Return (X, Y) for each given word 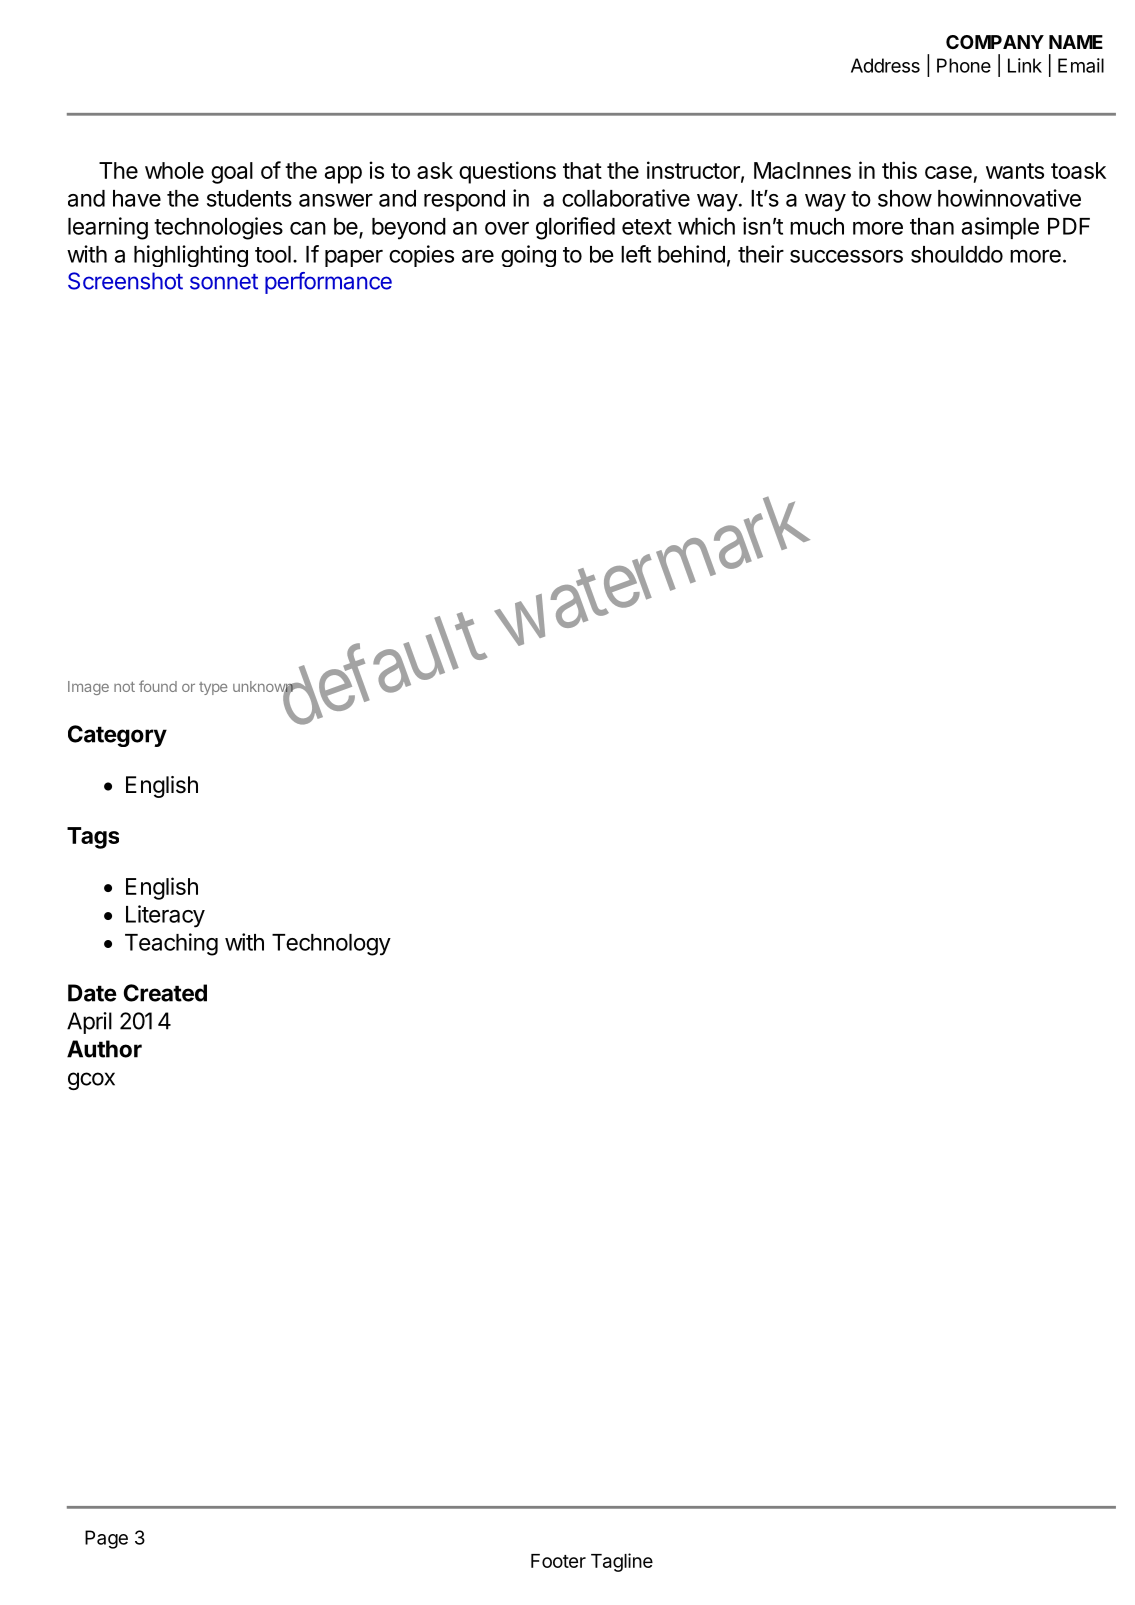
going (528, 256)
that (582, 170)
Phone (964, 65)
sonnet (224, 282)
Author (104, 1049)
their (761, 254)
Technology (331, 945)
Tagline (622, 1562)
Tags (93, 838)
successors (846, 256)
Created (165, 993)
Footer (558, 1561)
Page (106, 1539)
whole (174, 170)
